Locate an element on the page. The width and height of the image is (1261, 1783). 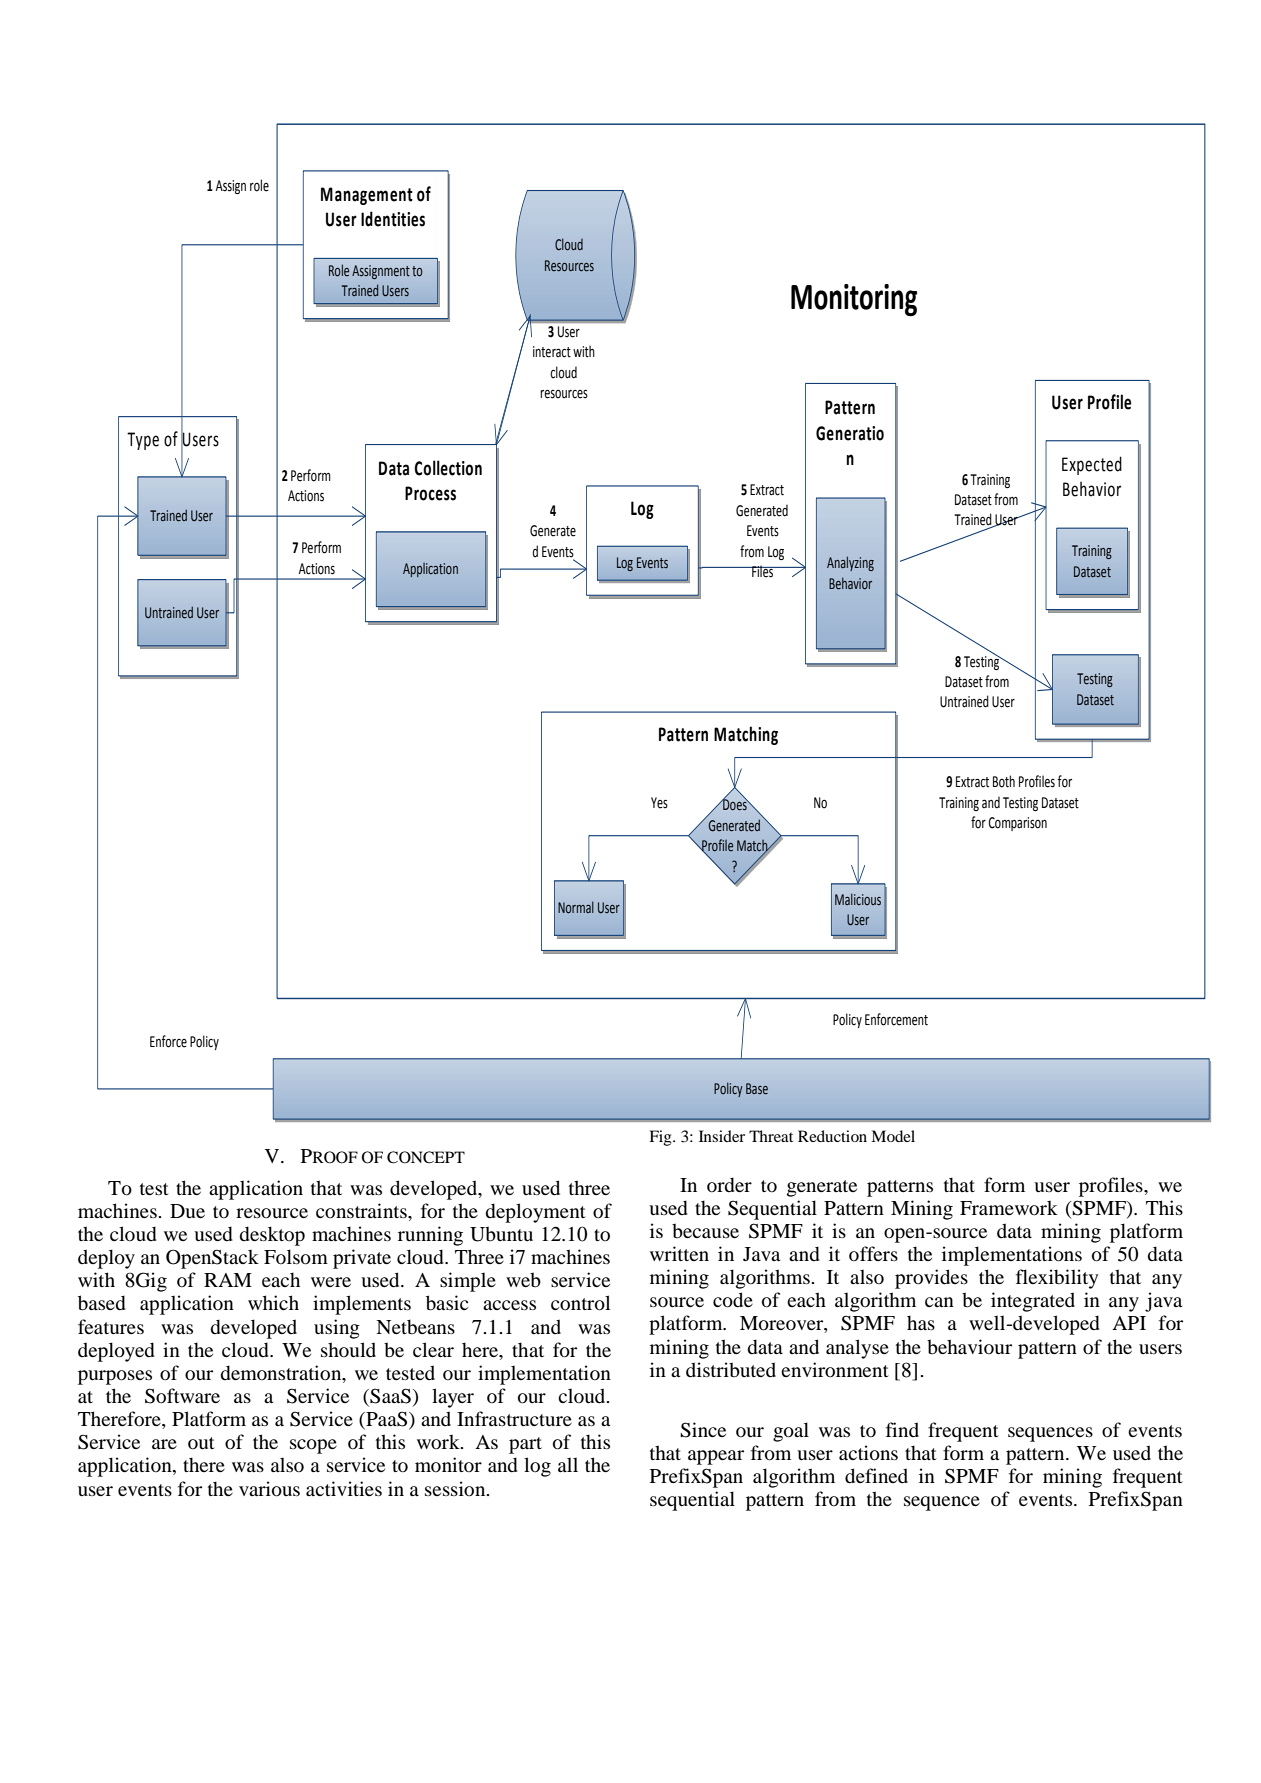
interact is located at coordinates (552, 352).
